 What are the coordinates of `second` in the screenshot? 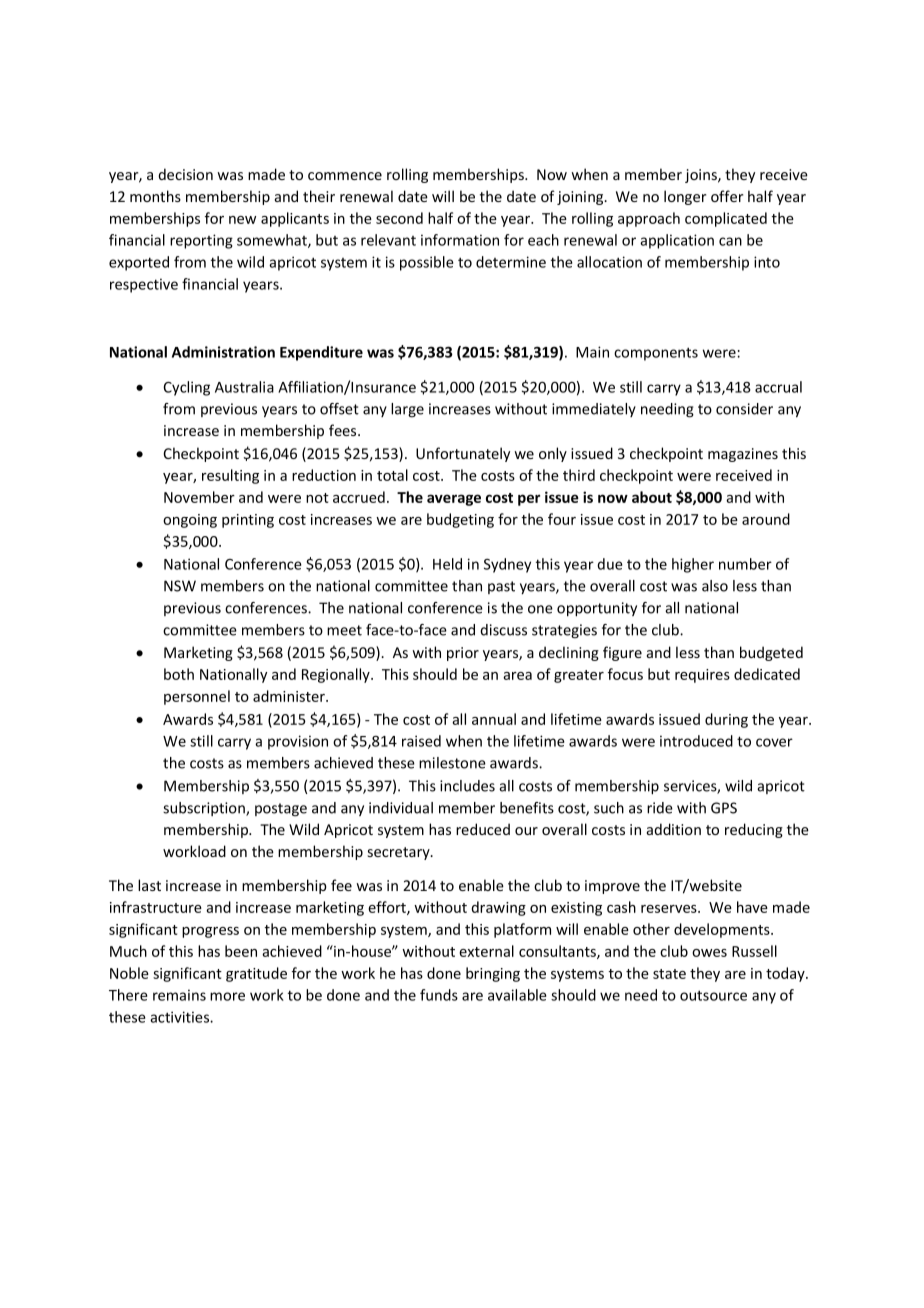 It's located at (399, 218).
